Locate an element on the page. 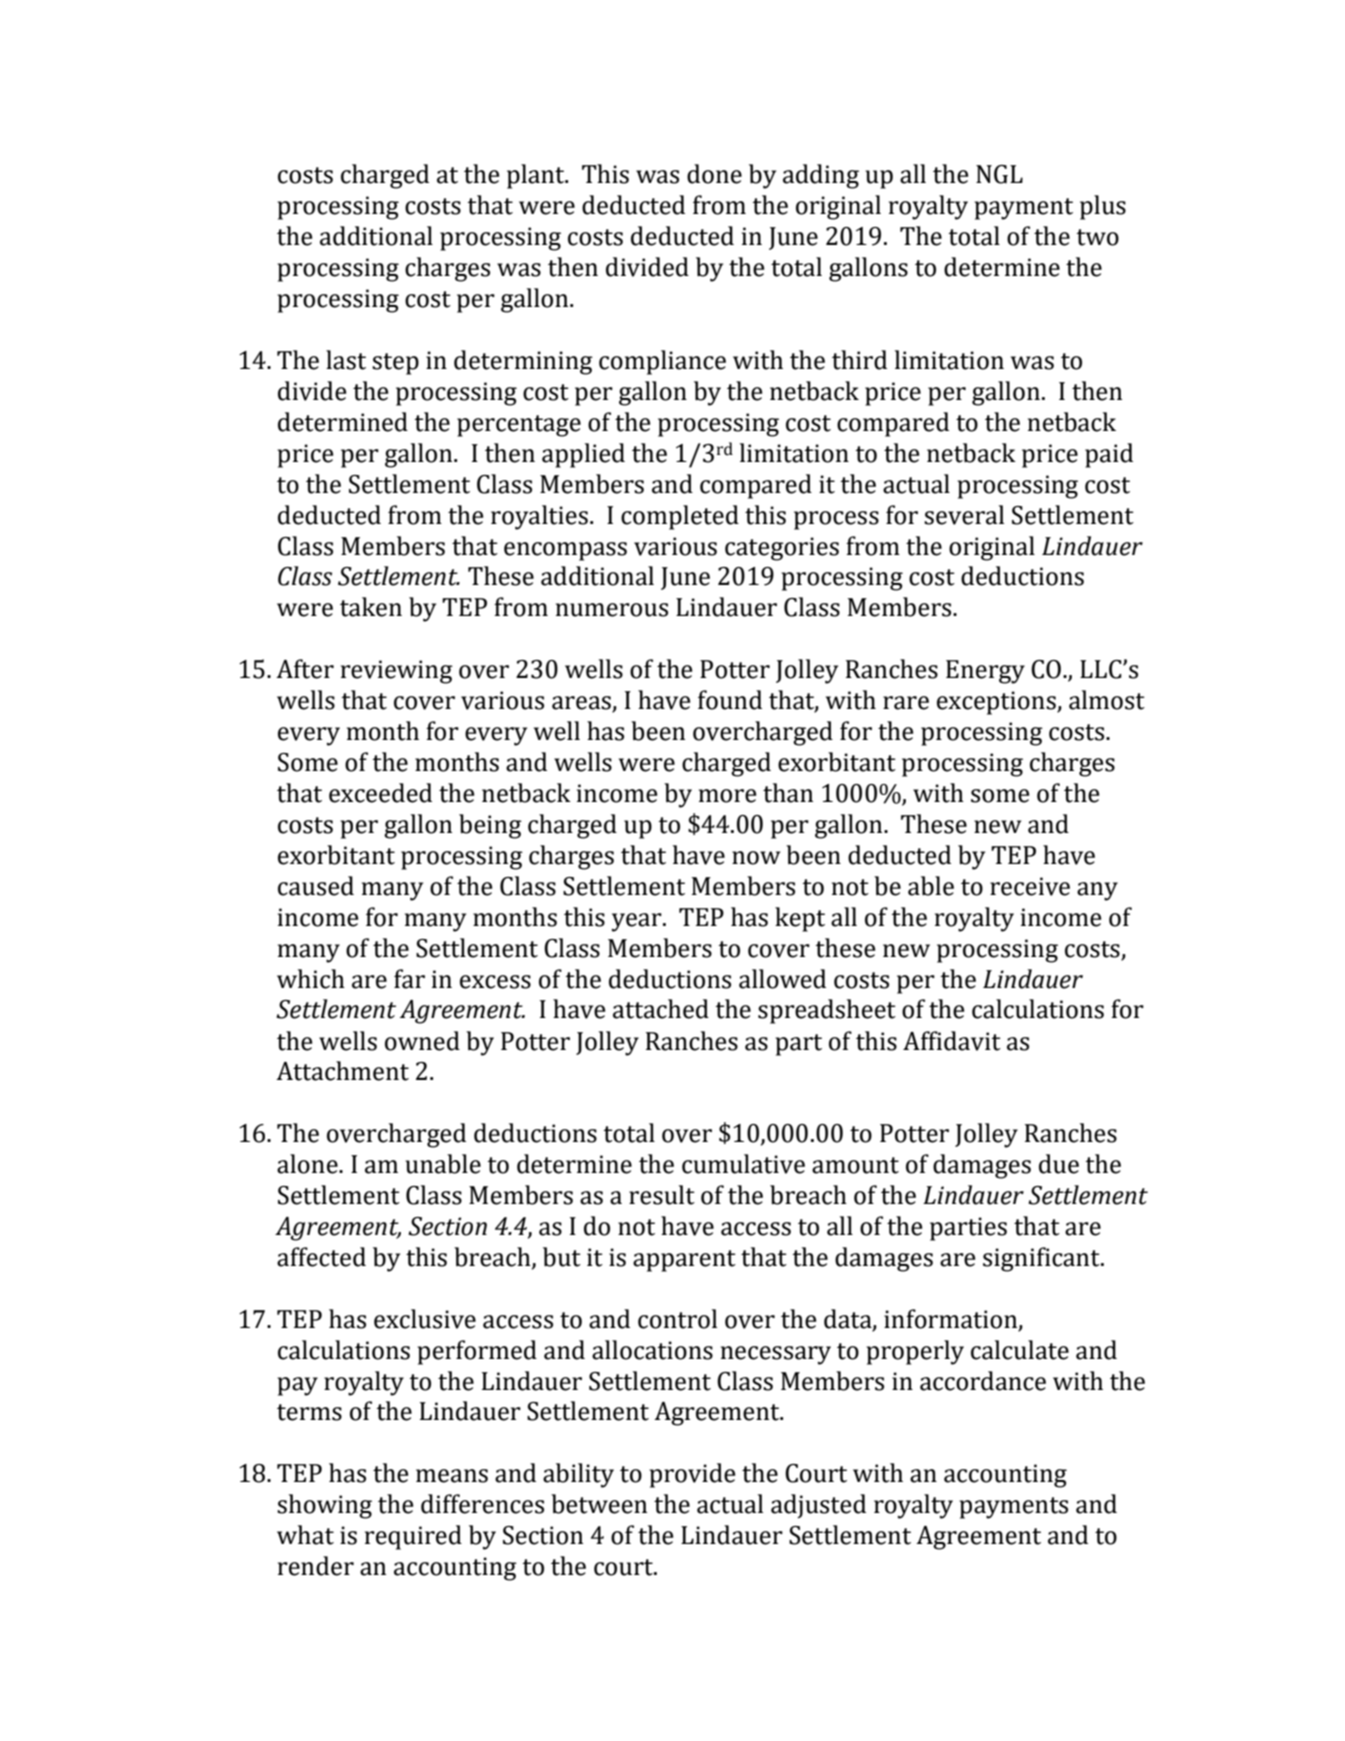 This image has height=1741, width=1345. plant is located at coordinates (537, 176).
